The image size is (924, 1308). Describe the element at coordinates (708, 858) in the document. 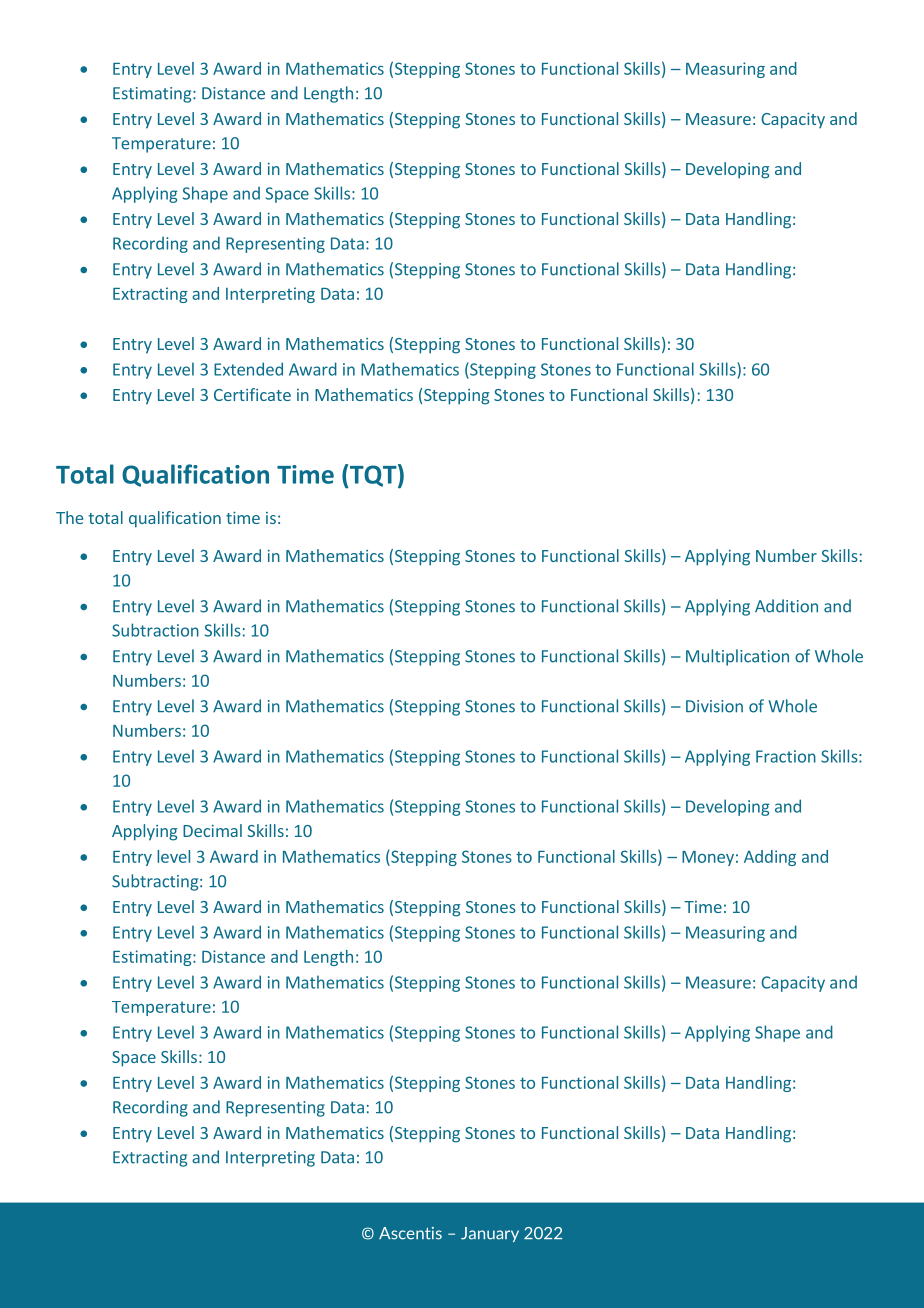

I see `Money` at that location.
